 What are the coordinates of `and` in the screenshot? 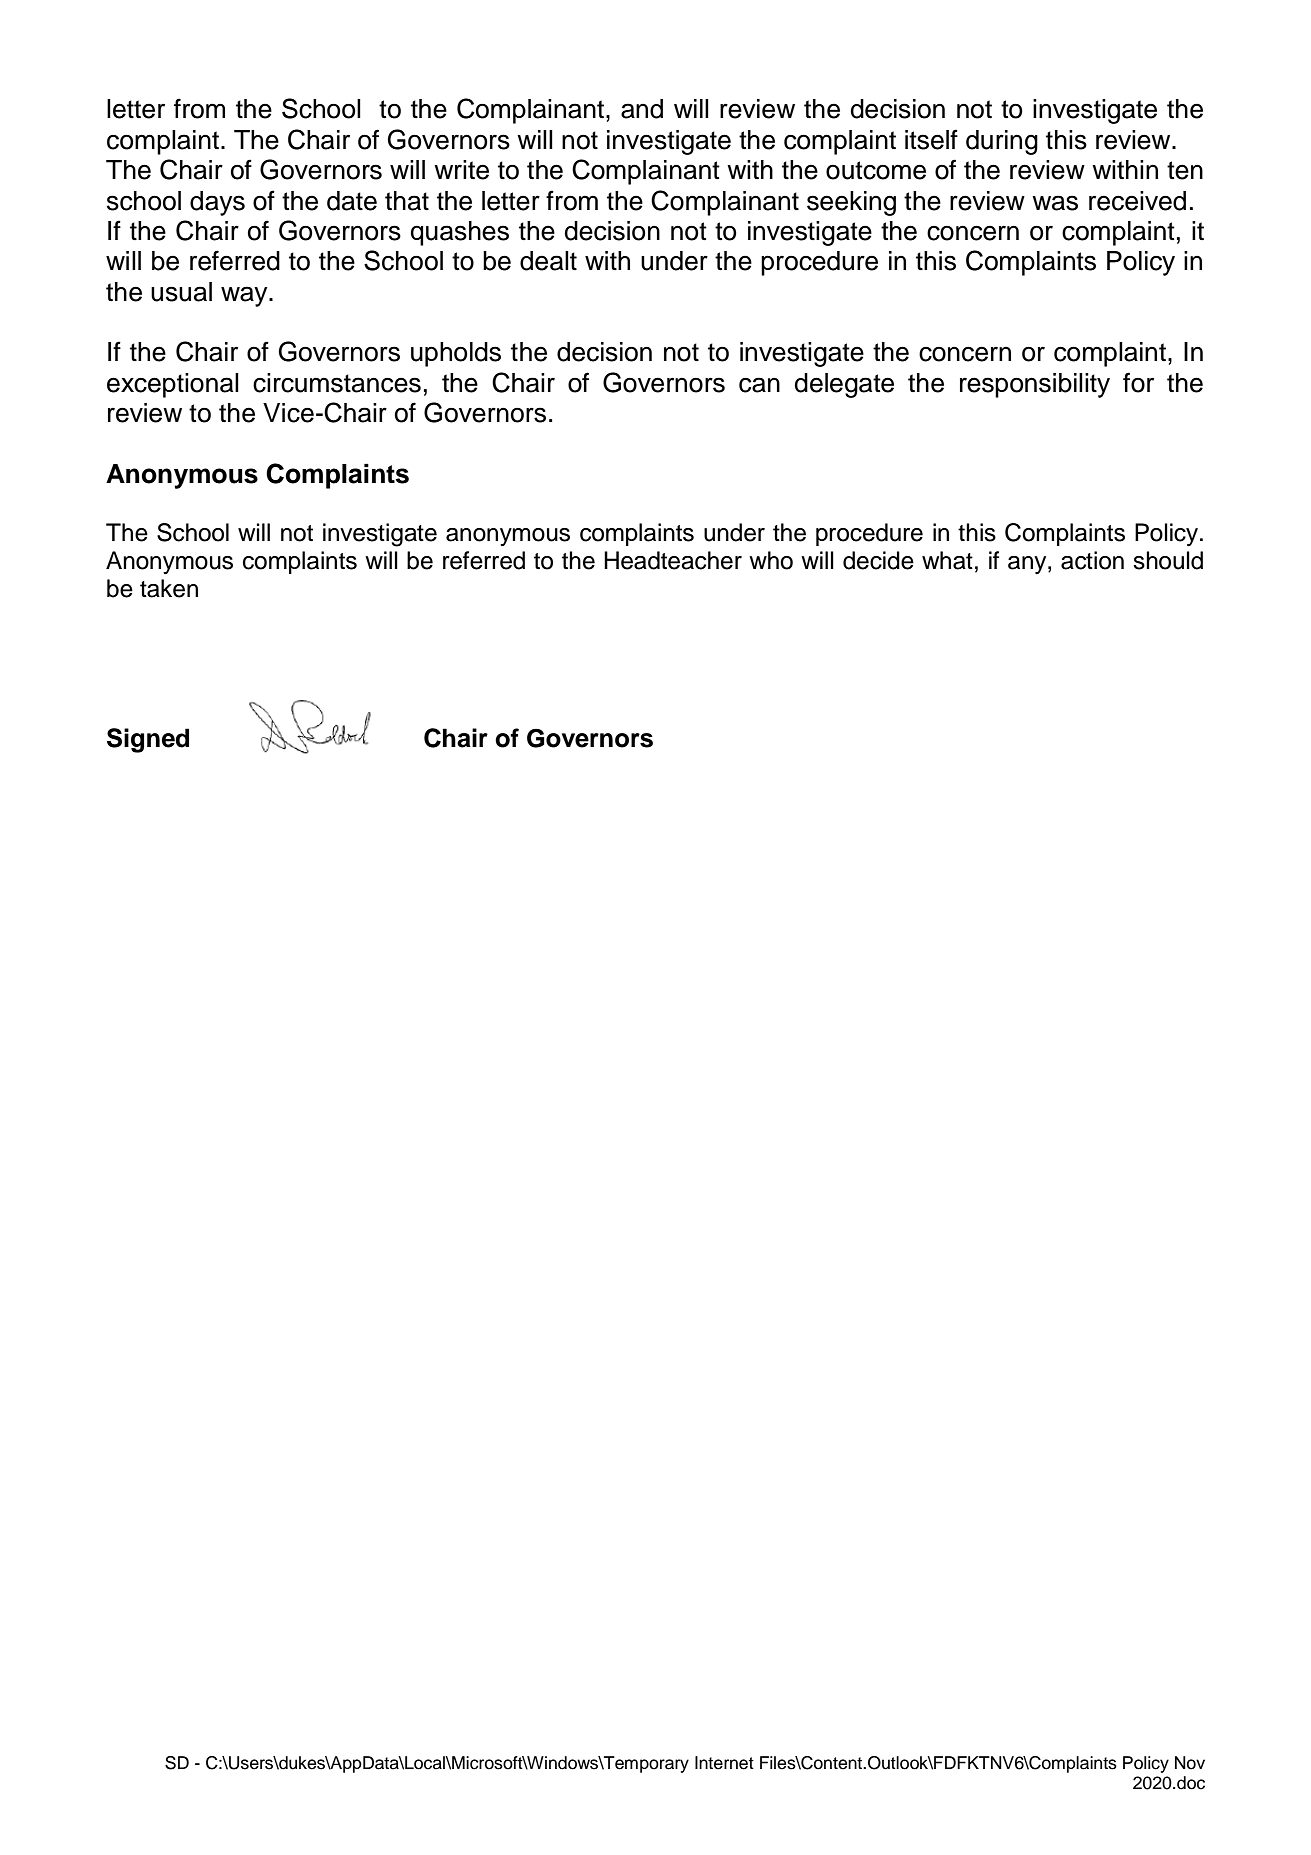 It's located at (642, 109).
